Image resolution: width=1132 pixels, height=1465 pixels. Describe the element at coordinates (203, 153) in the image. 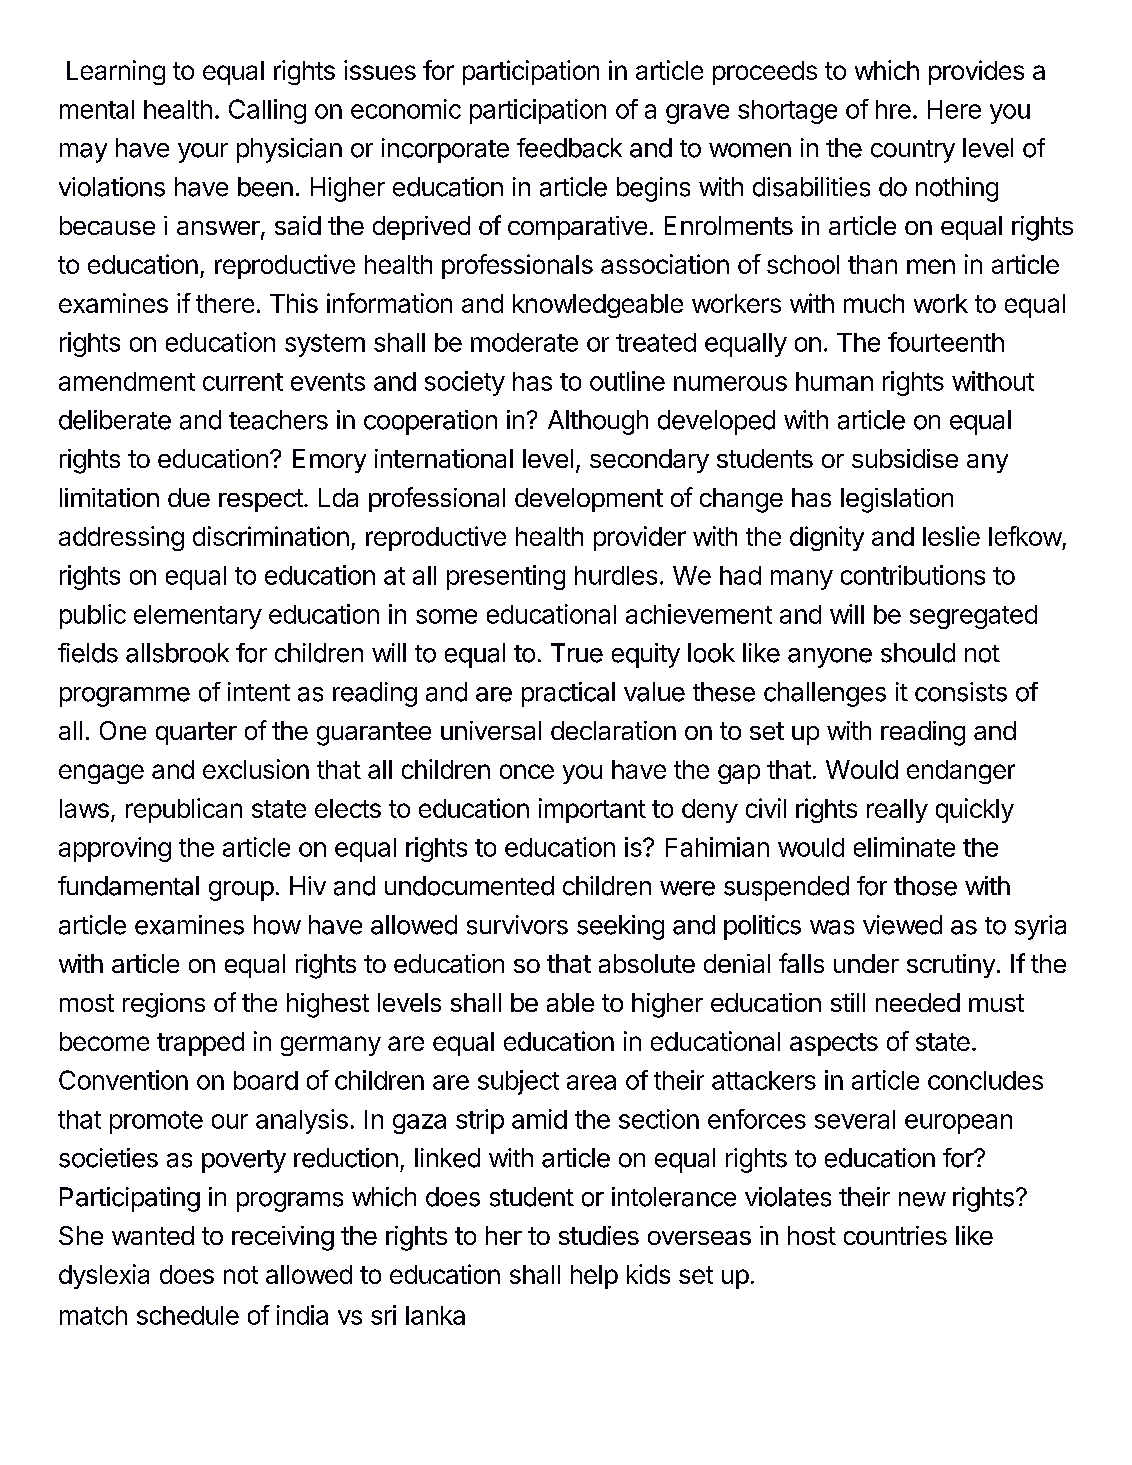

I see `your` at that location.
